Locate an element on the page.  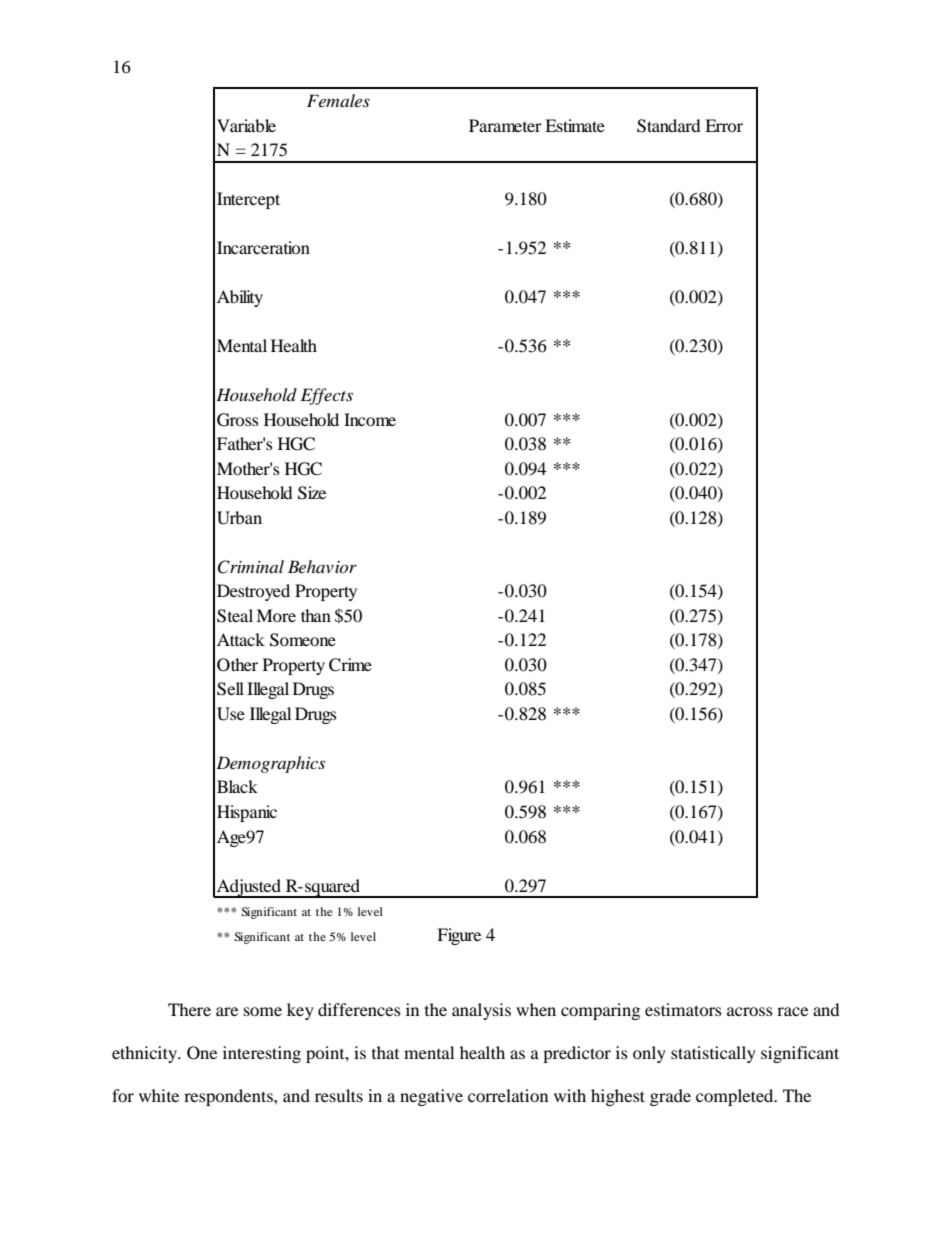
statistically is located at coordinates (713, 1054).
